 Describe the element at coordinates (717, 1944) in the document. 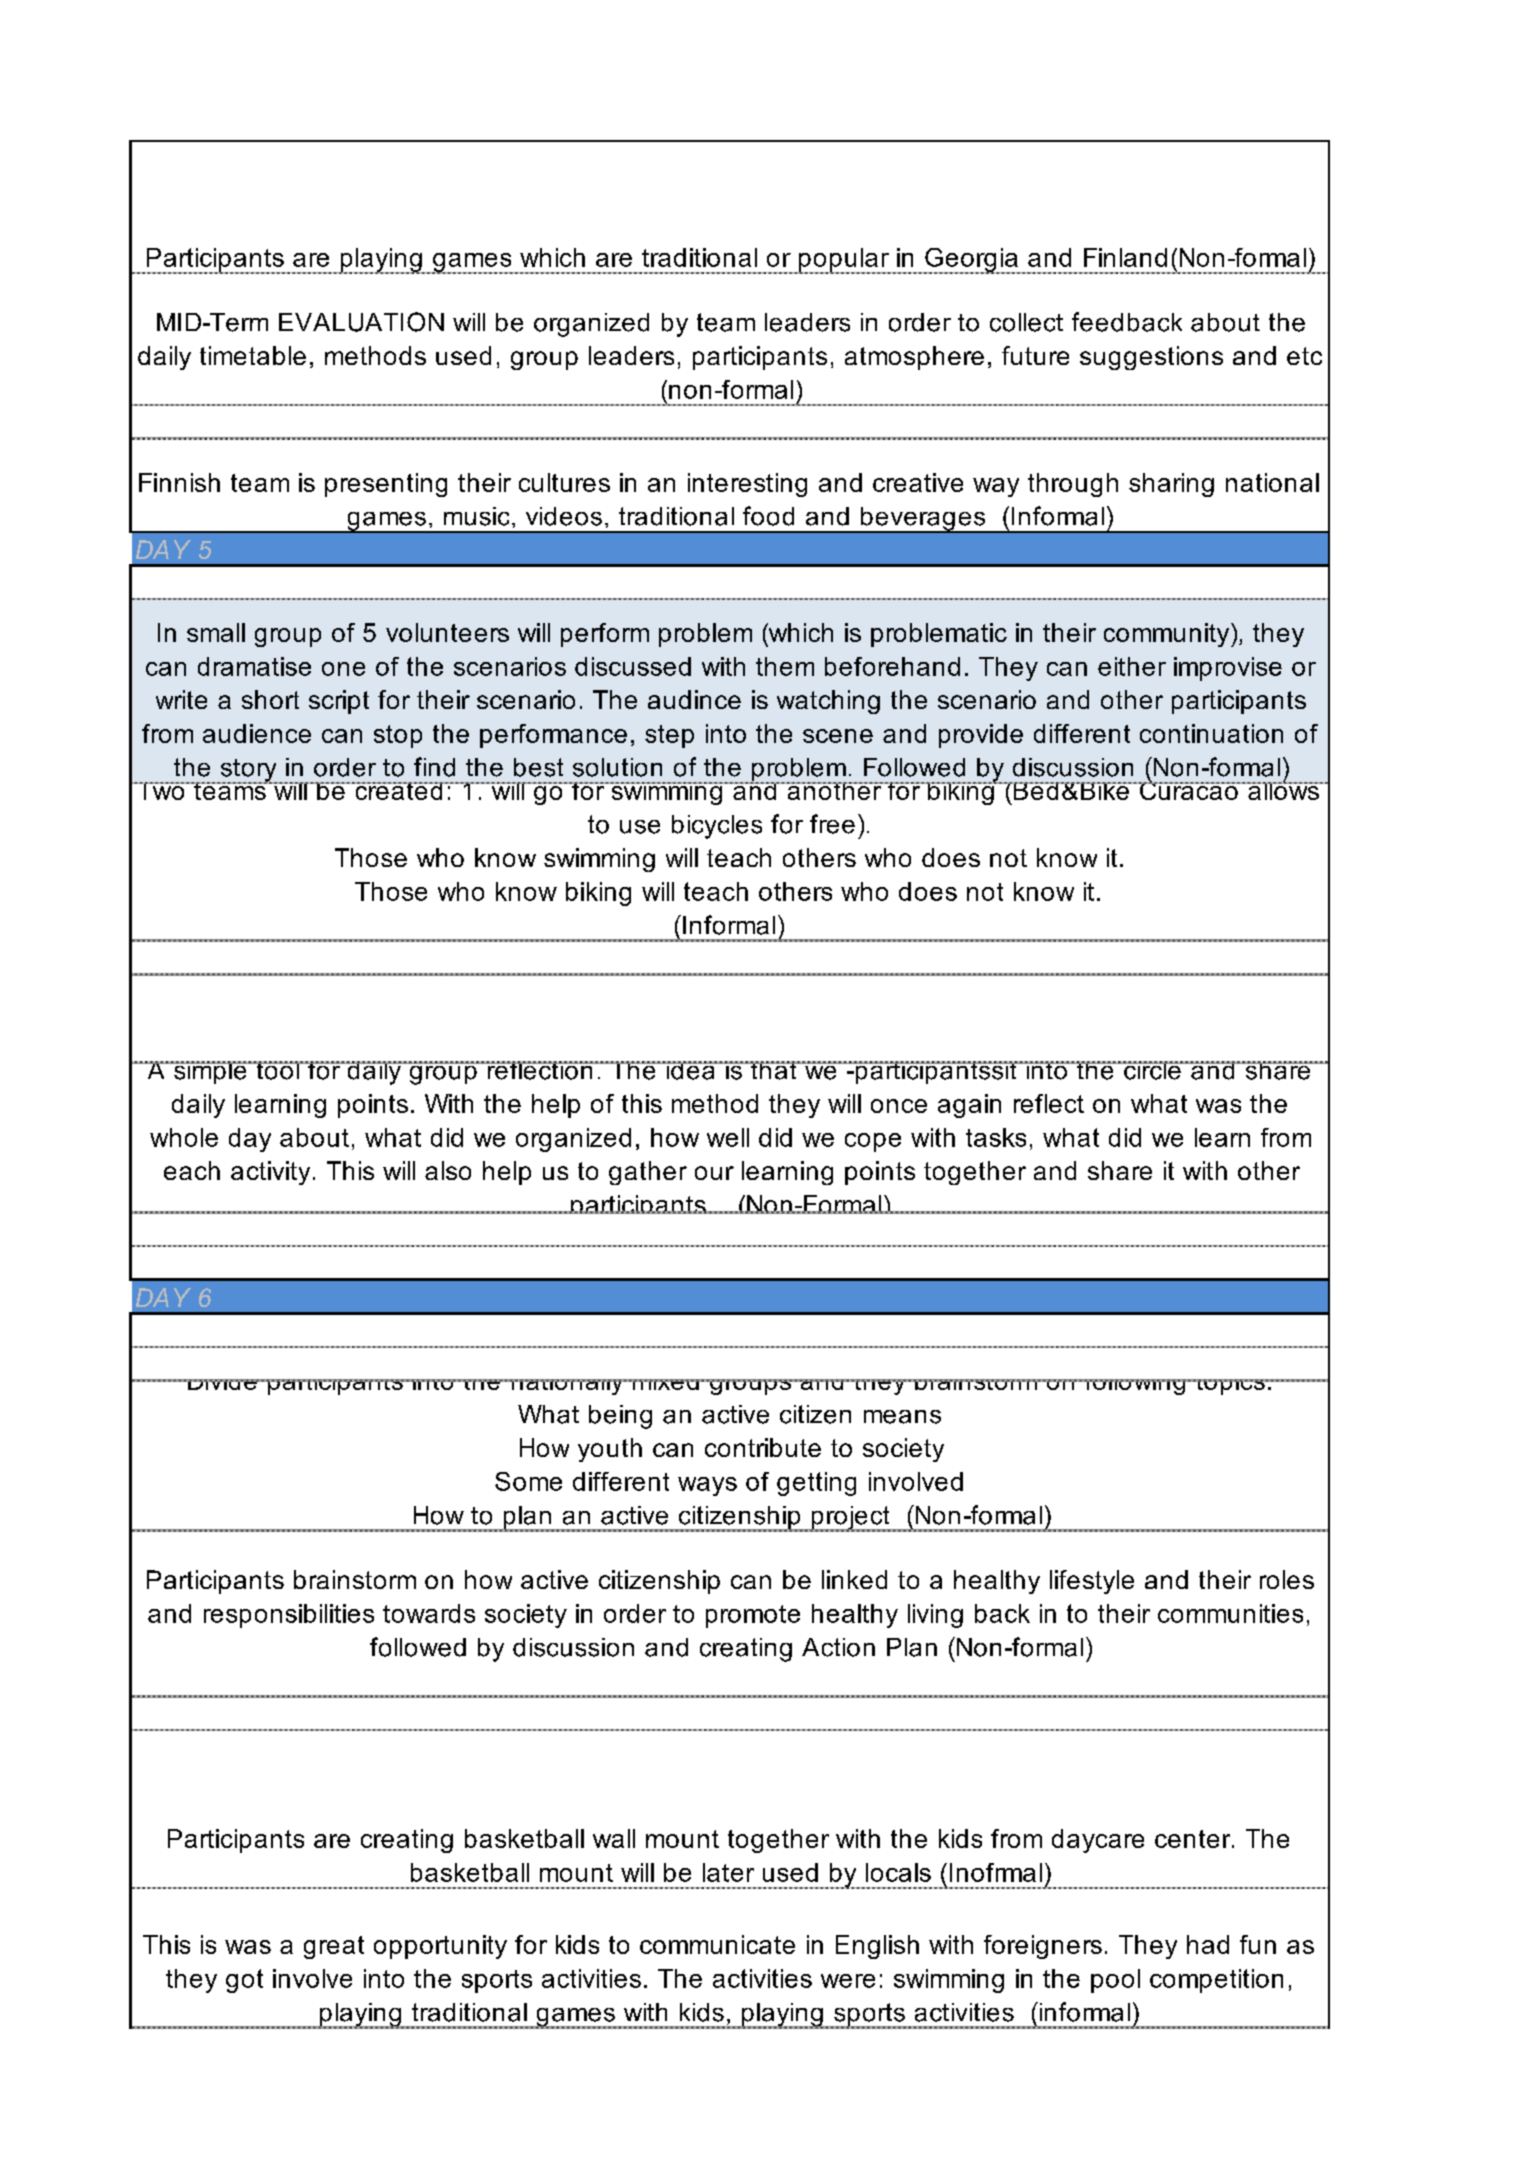

I see `communicate` at that location.
